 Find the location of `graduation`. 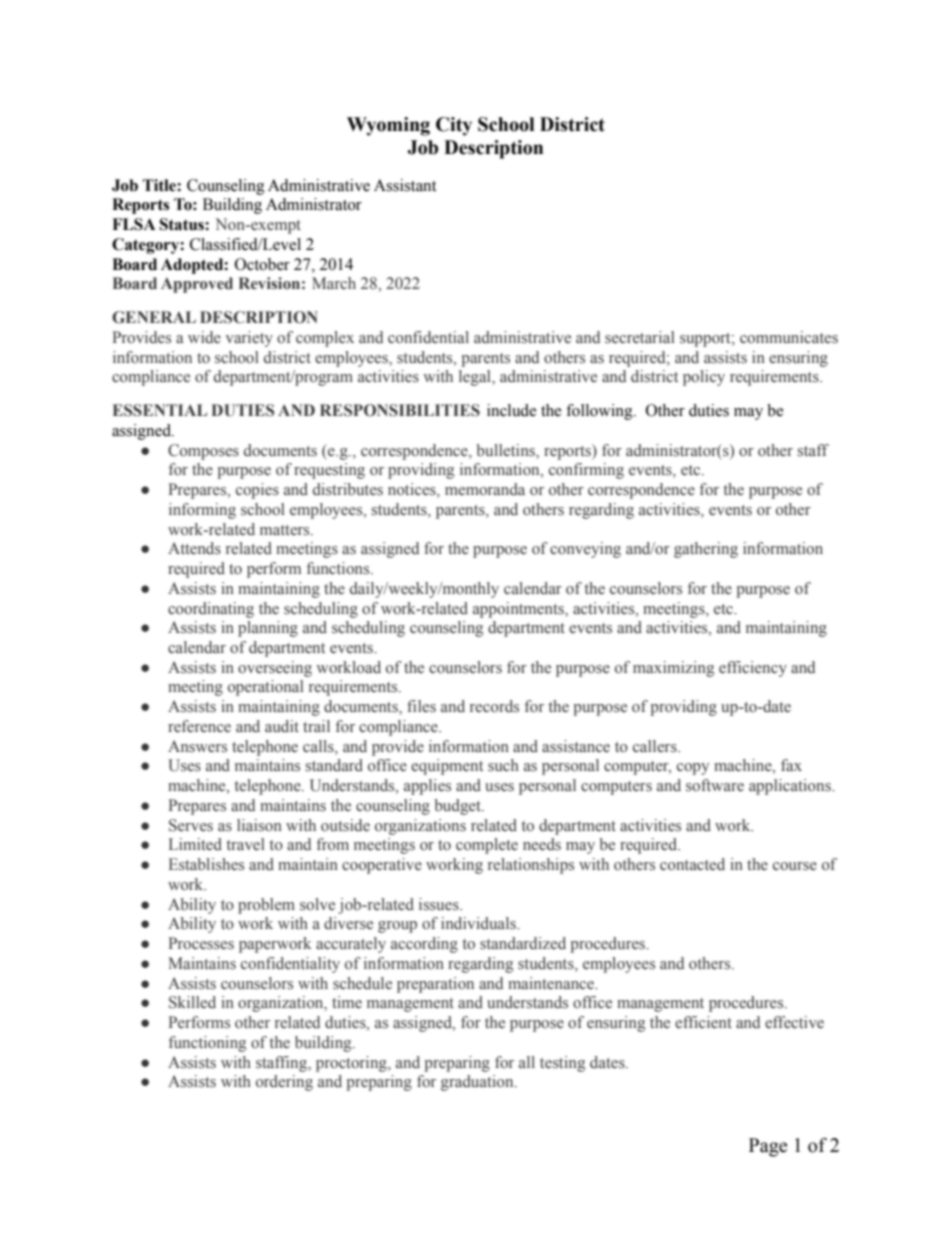

graduation is located at coordinates (478, 1083).
